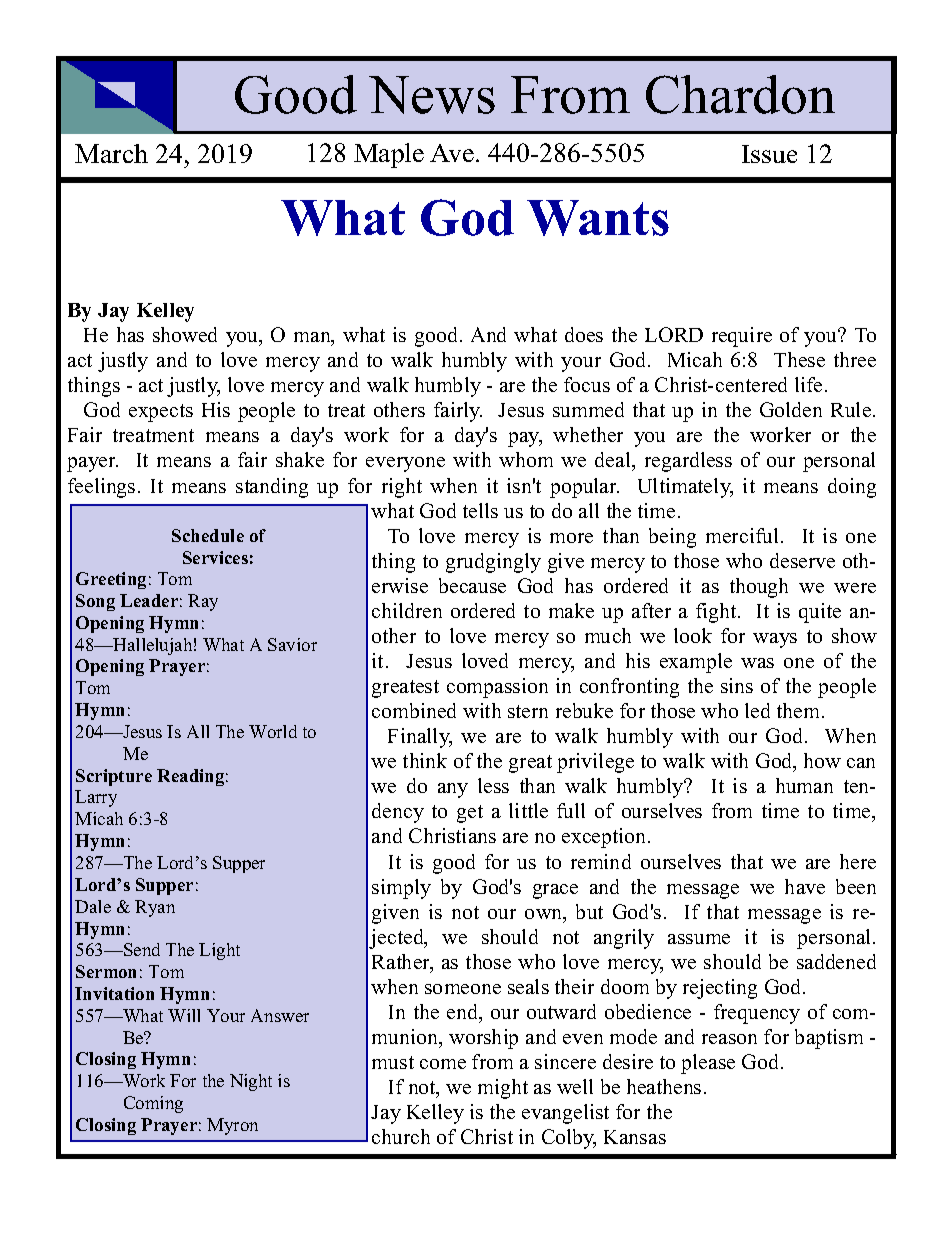  I want to click on Golden, so click(791, 409).
